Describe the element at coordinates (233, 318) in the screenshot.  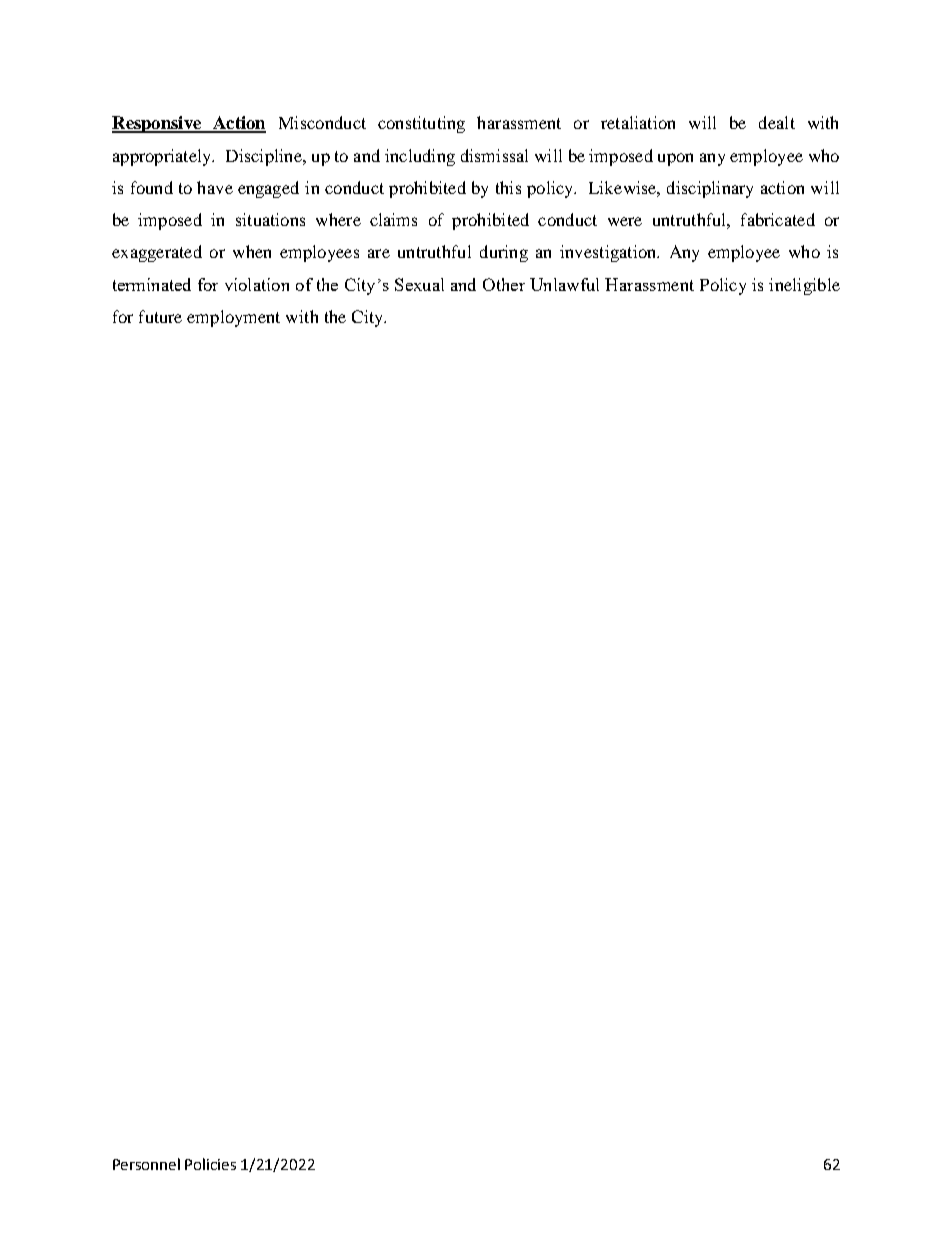
I see `employment` at that location.
